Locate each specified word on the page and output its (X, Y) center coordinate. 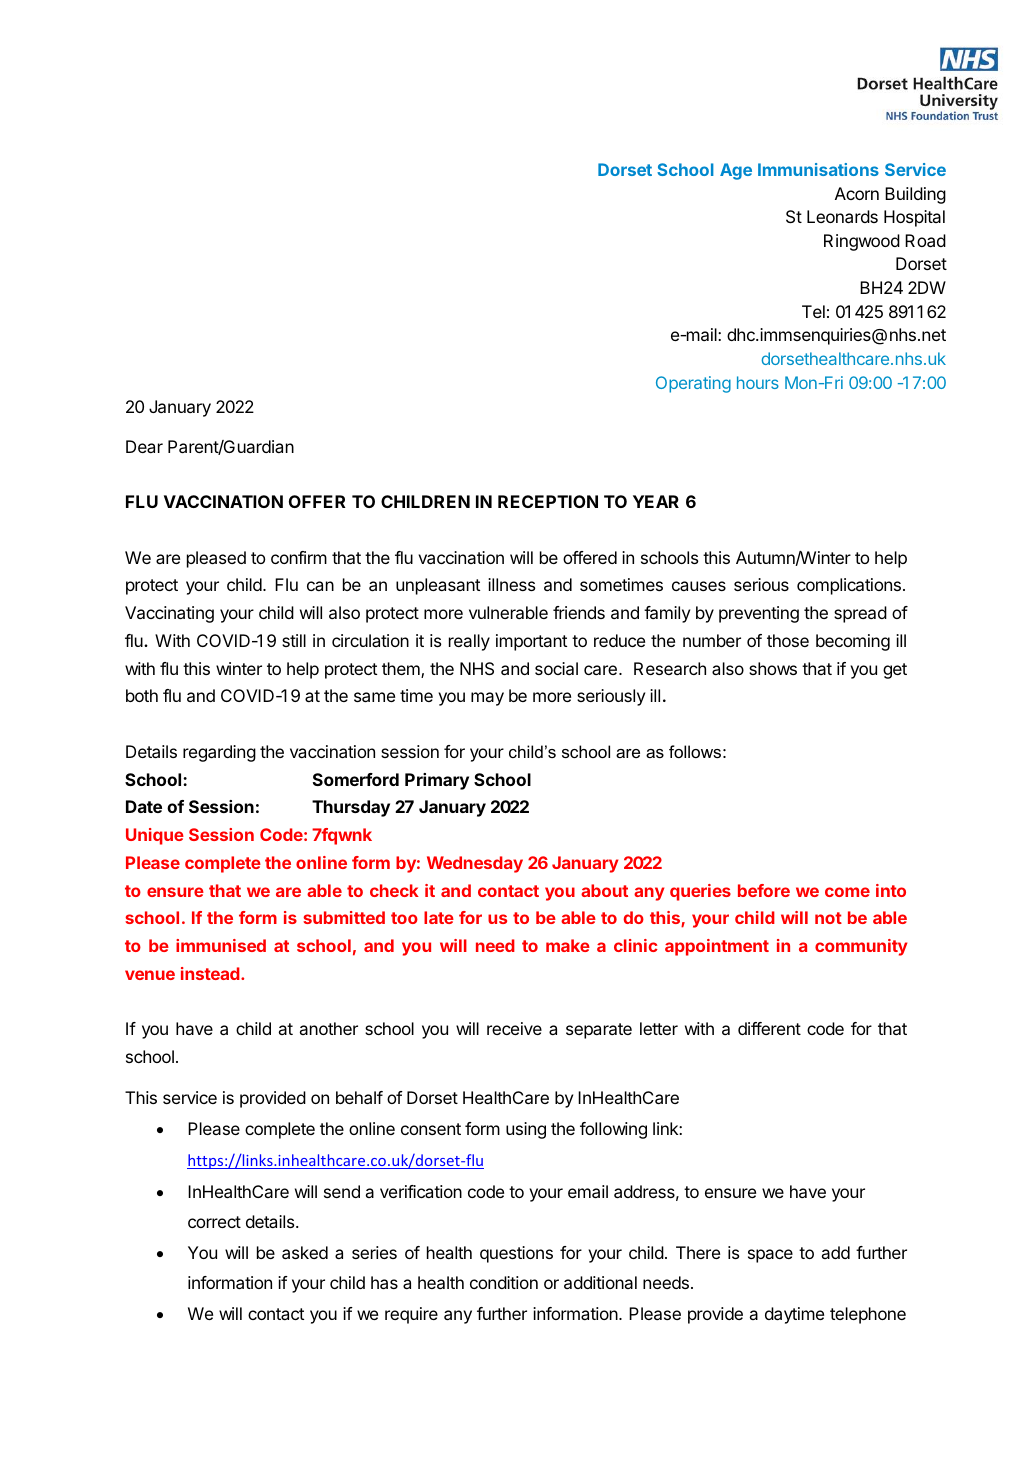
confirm (299, 557)
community (861, 947)
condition (504, 1282)
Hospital (914, 218)
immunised (221, 945)
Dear (144, 446)
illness (511, 584)
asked (305, 1252)
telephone (868, 1315)
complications (849, 586)
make (568, 945)
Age (736, 171)
